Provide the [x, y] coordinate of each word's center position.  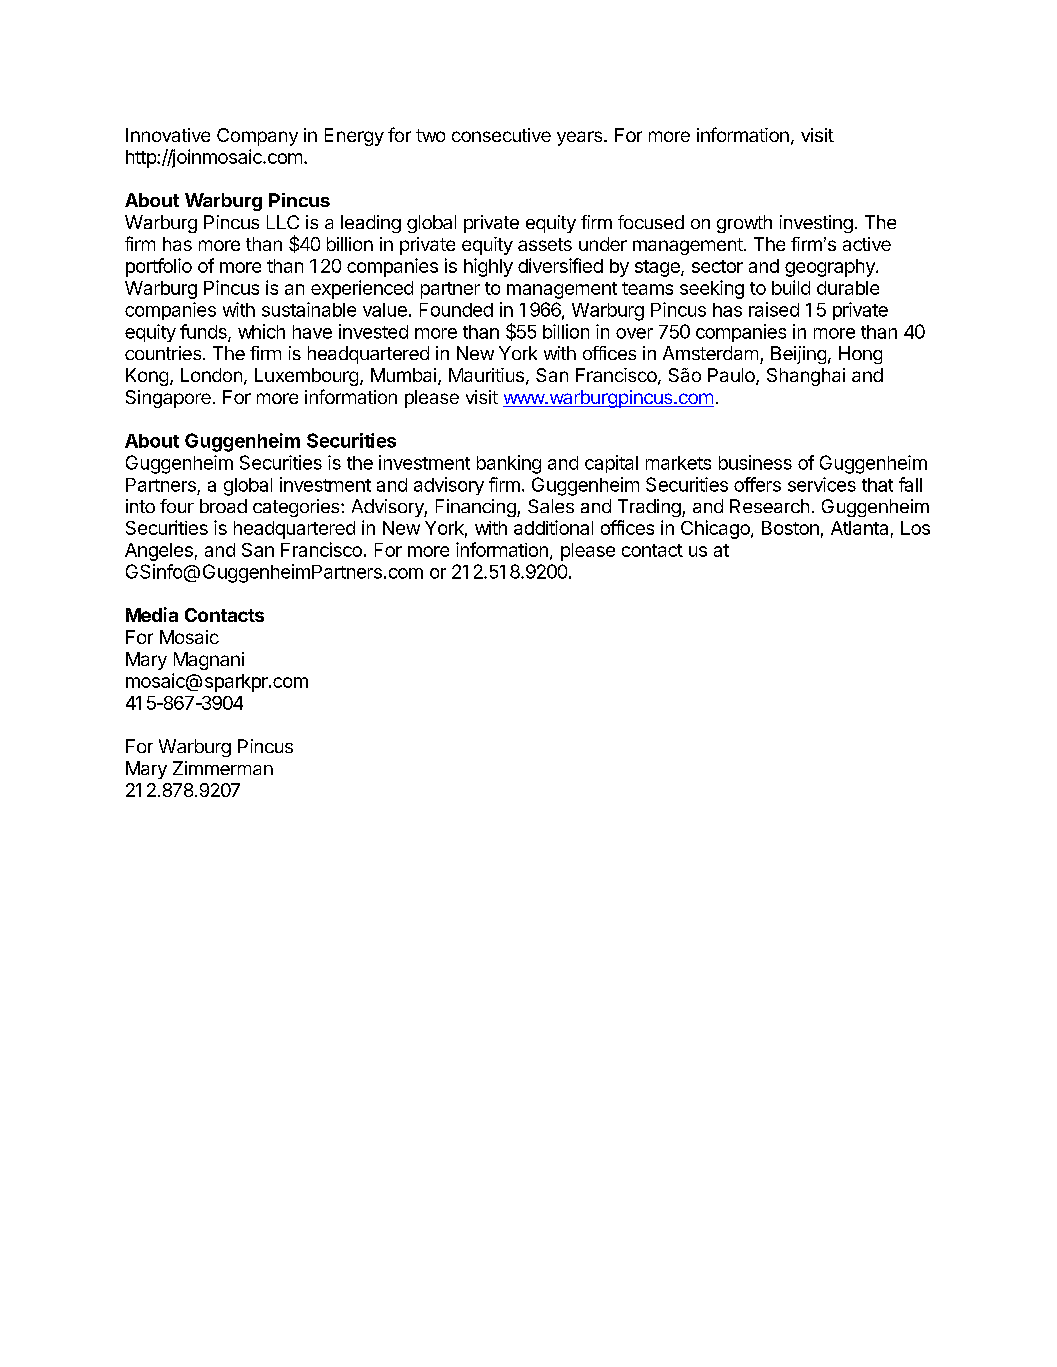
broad [223, 506]
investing [816, 224]
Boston [790, 528]
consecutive [501, 135]
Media [152, 614]
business [755, 462]
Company [257, 137]
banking [509, 464]
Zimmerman [223, 768]
